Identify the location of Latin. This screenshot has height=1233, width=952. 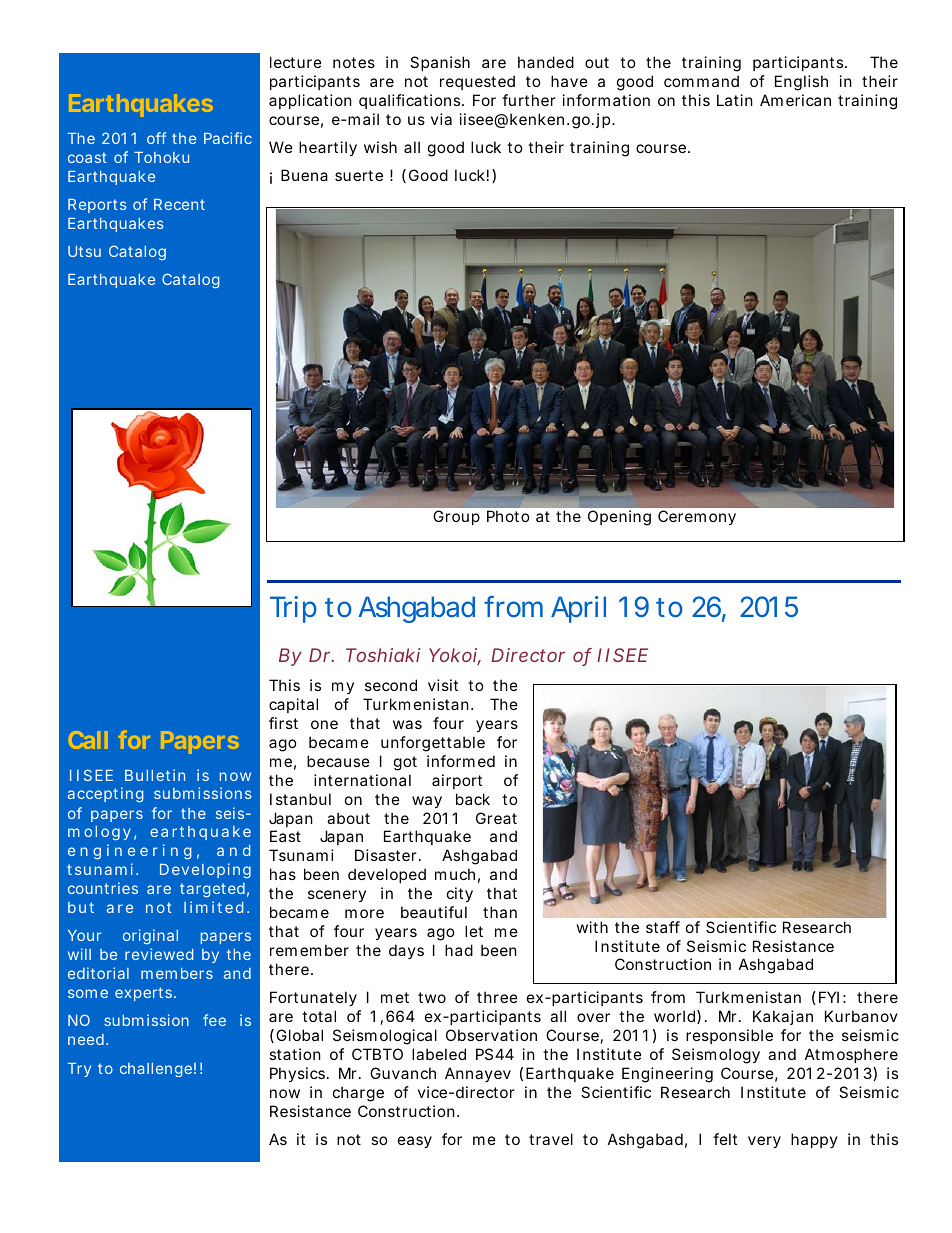
(735, 100).
